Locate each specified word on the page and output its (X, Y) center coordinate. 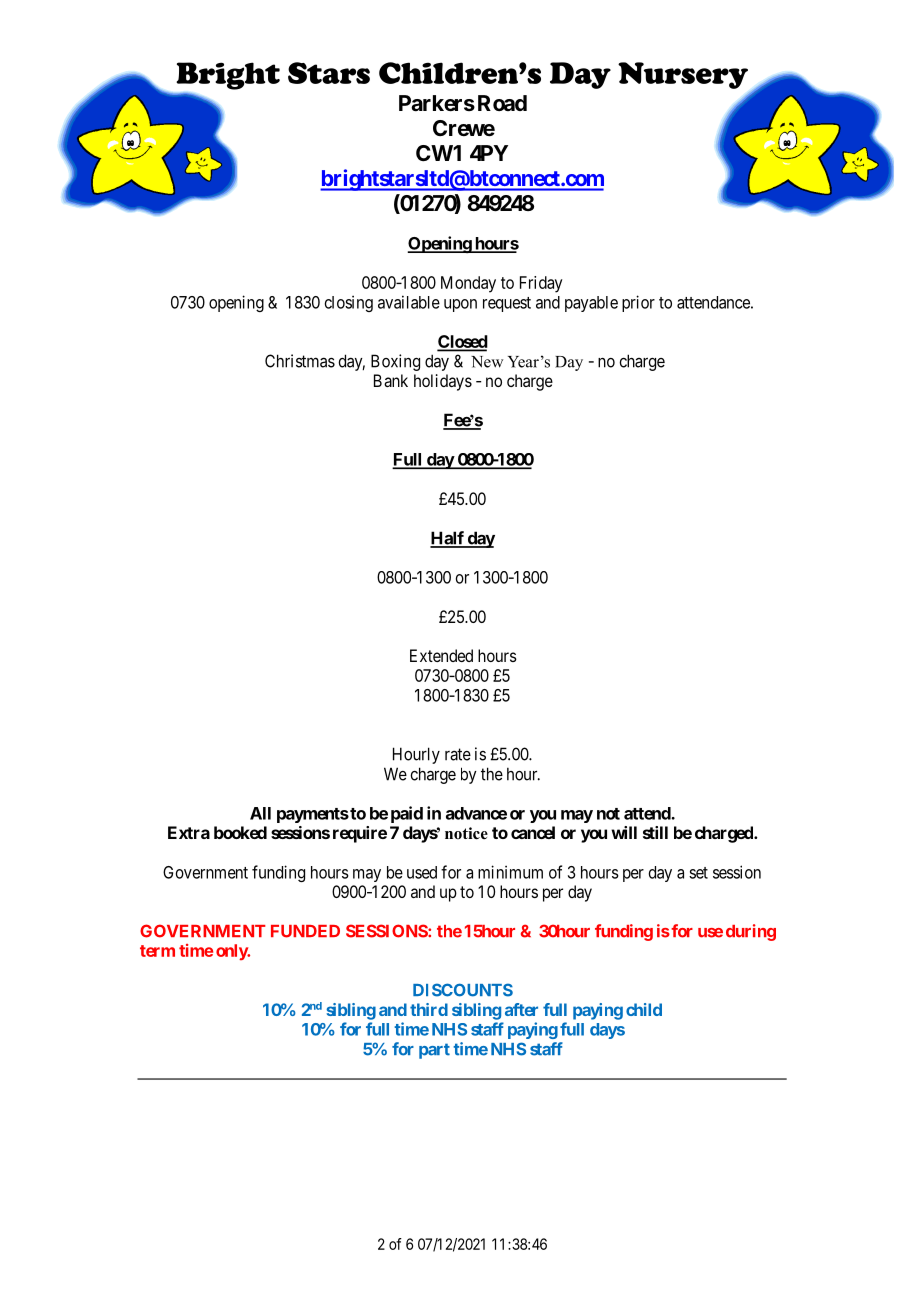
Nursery (683, 75)
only (232, 952)
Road (502, 103)
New (487, 362)
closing (349, 303)
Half (448, 539)
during (751, 932)
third (429, 1009)
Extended (441, 655)
